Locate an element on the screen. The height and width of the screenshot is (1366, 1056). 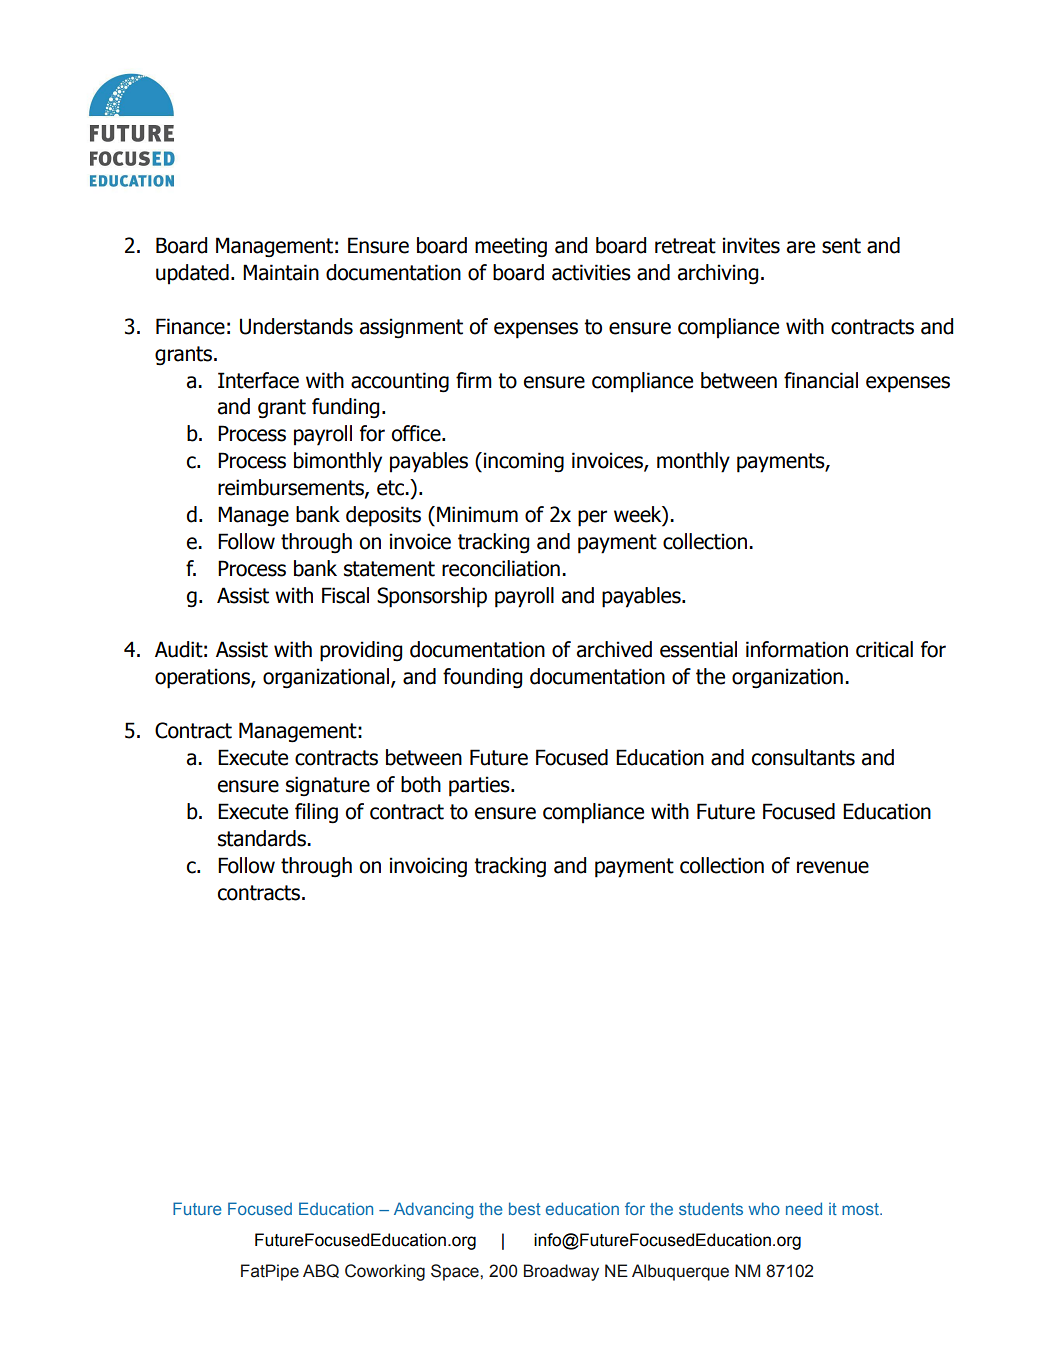
need is located at coordinates (804, 1208).
